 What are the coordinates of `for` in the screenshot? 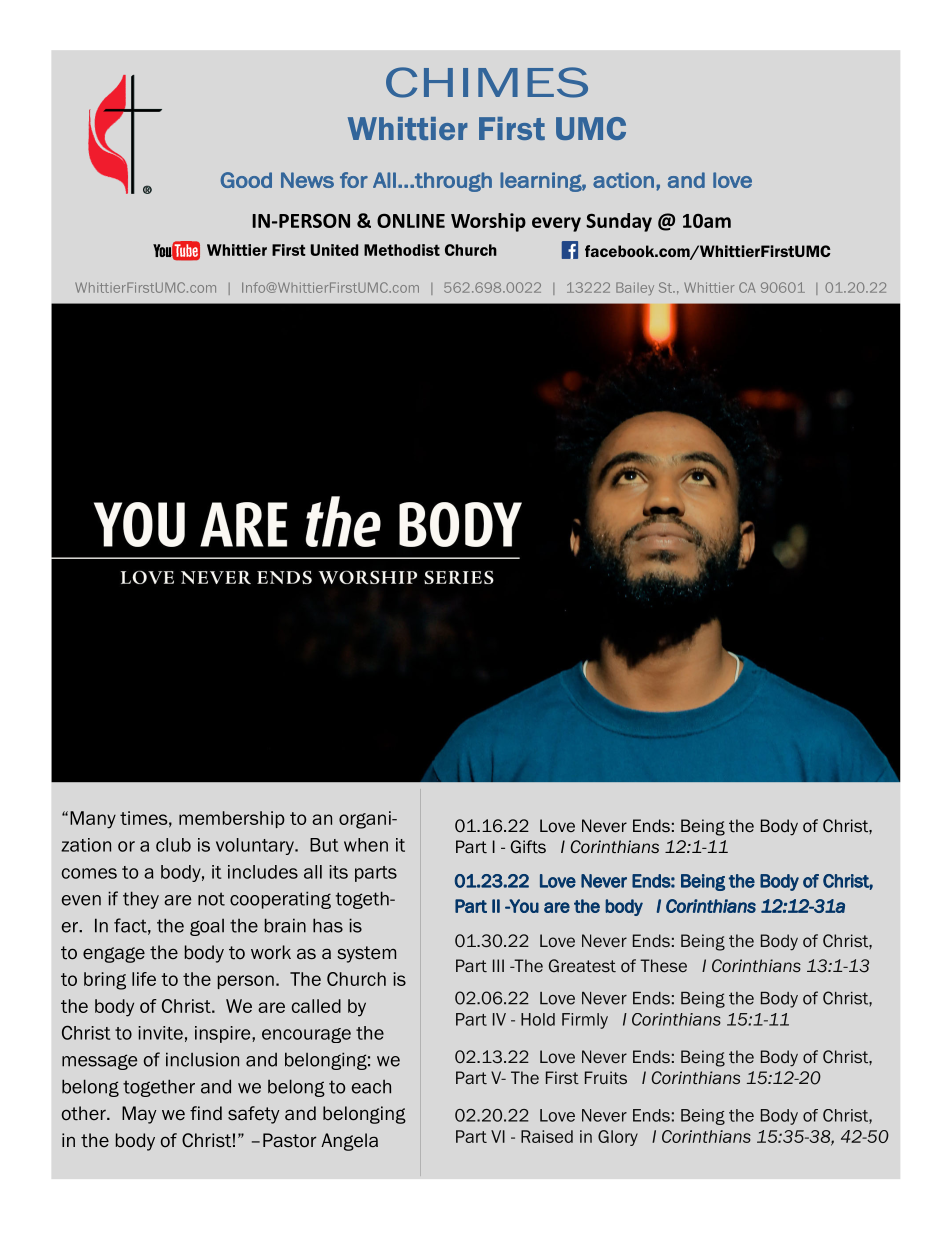 It's located at (354, 180).
